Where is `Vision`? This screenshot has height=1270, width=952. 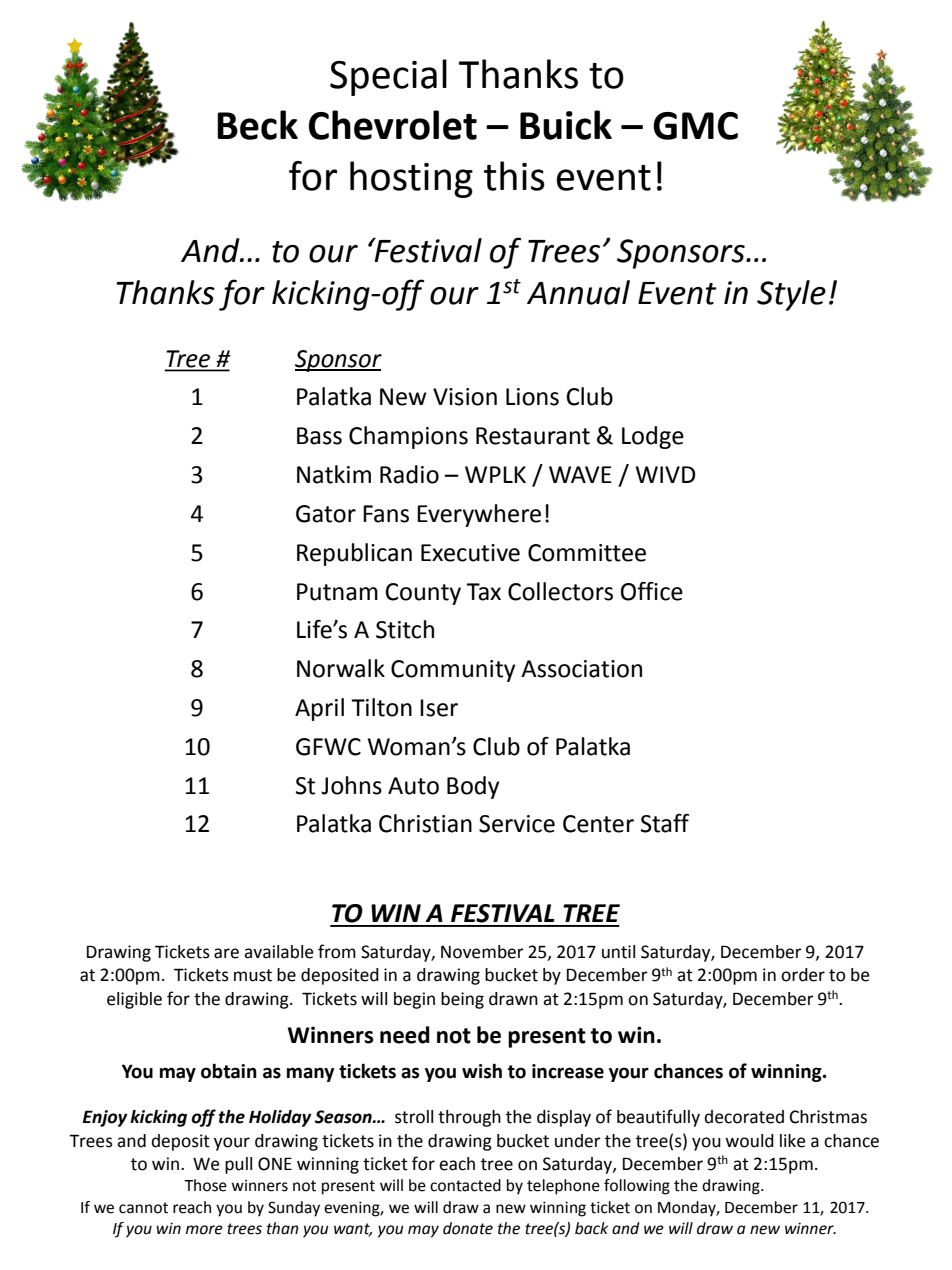
Vision is located at coordinates (465, 397).
